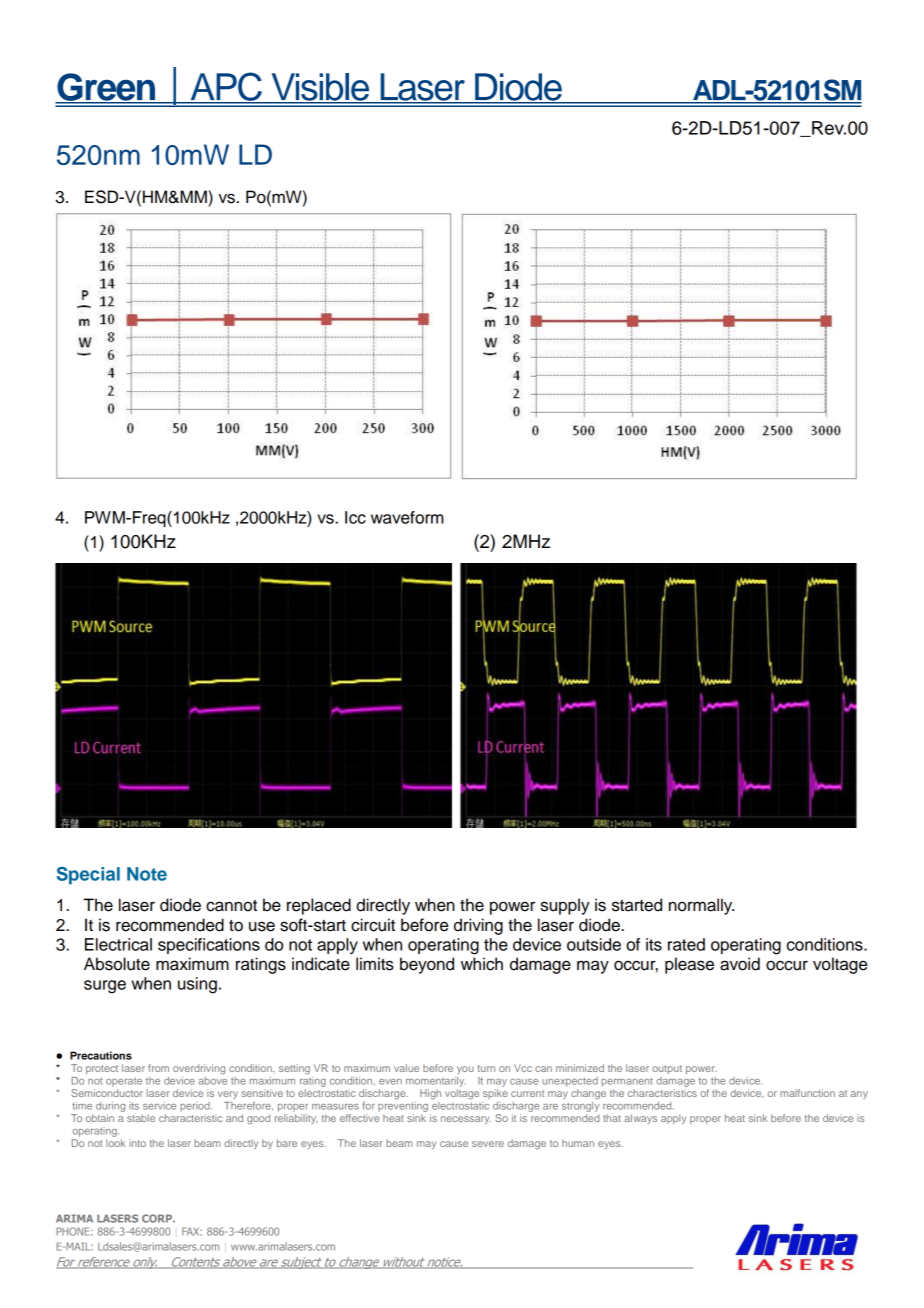 The image size is (924, 1308). Describe the element at coordinates (466, 1120) in the screenshot. I see `necessary` at that location.
